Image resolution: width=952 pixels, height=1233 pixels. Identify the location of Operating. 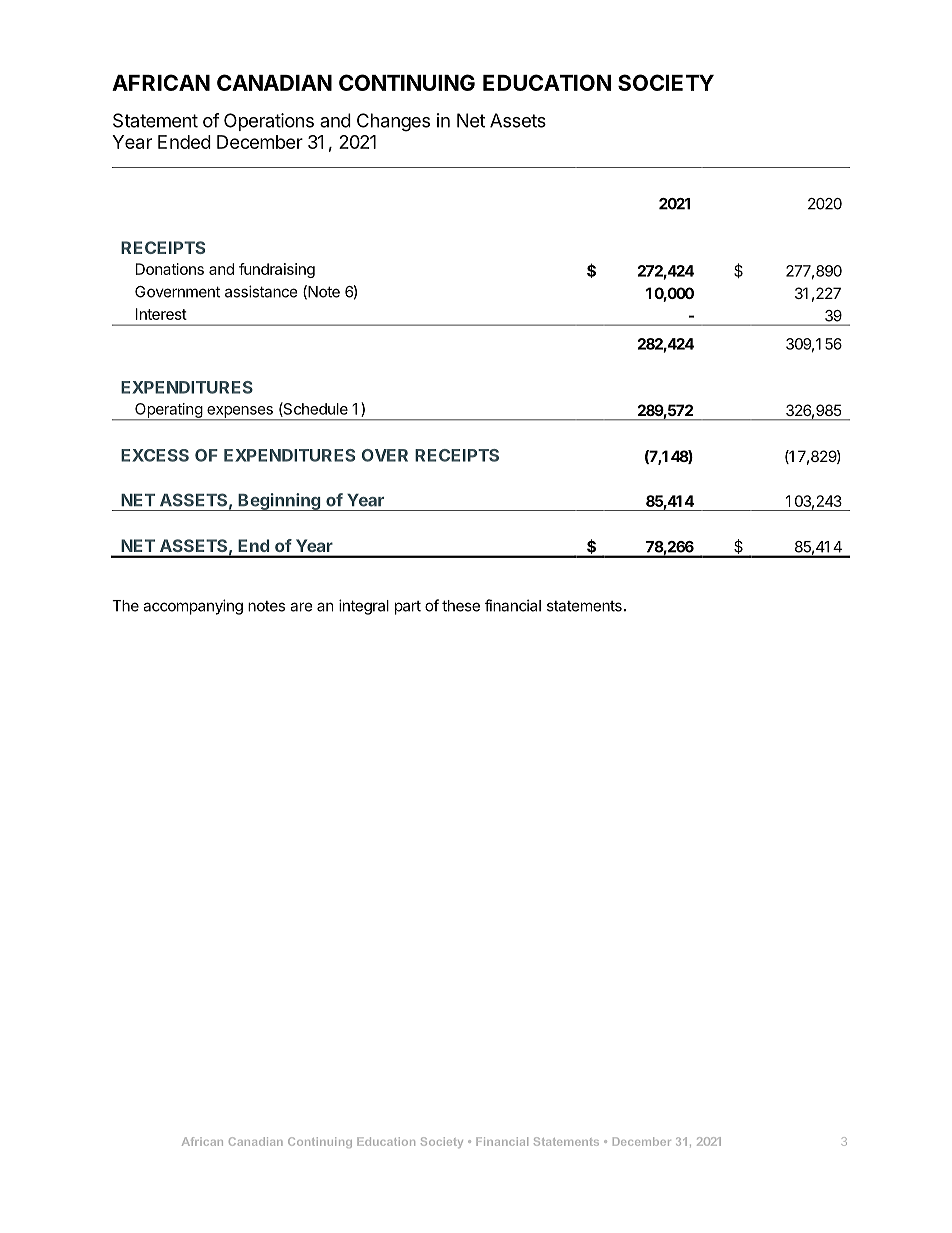
(168, 411).
